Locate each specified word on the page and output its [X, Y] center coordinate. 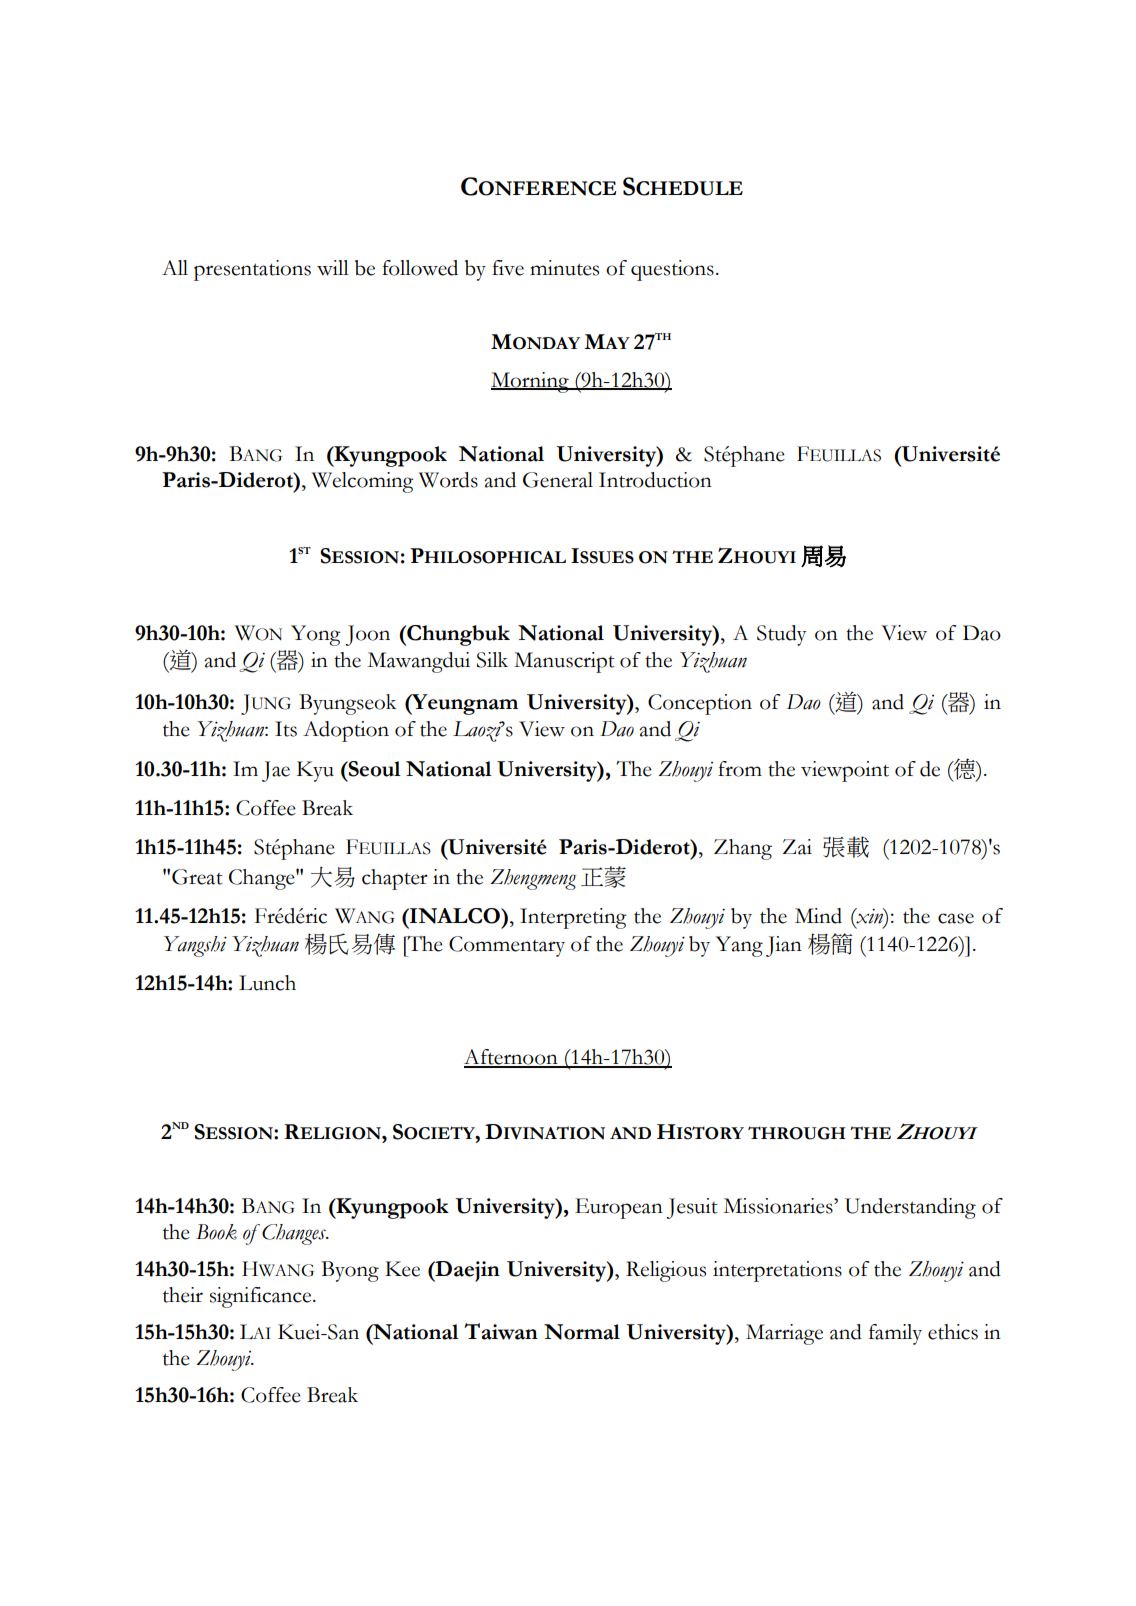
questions [672, 270]
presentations [252, 270]
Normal [582, 1332]
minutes [564, 268]
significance [262, 1297]
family [895, 1334]
